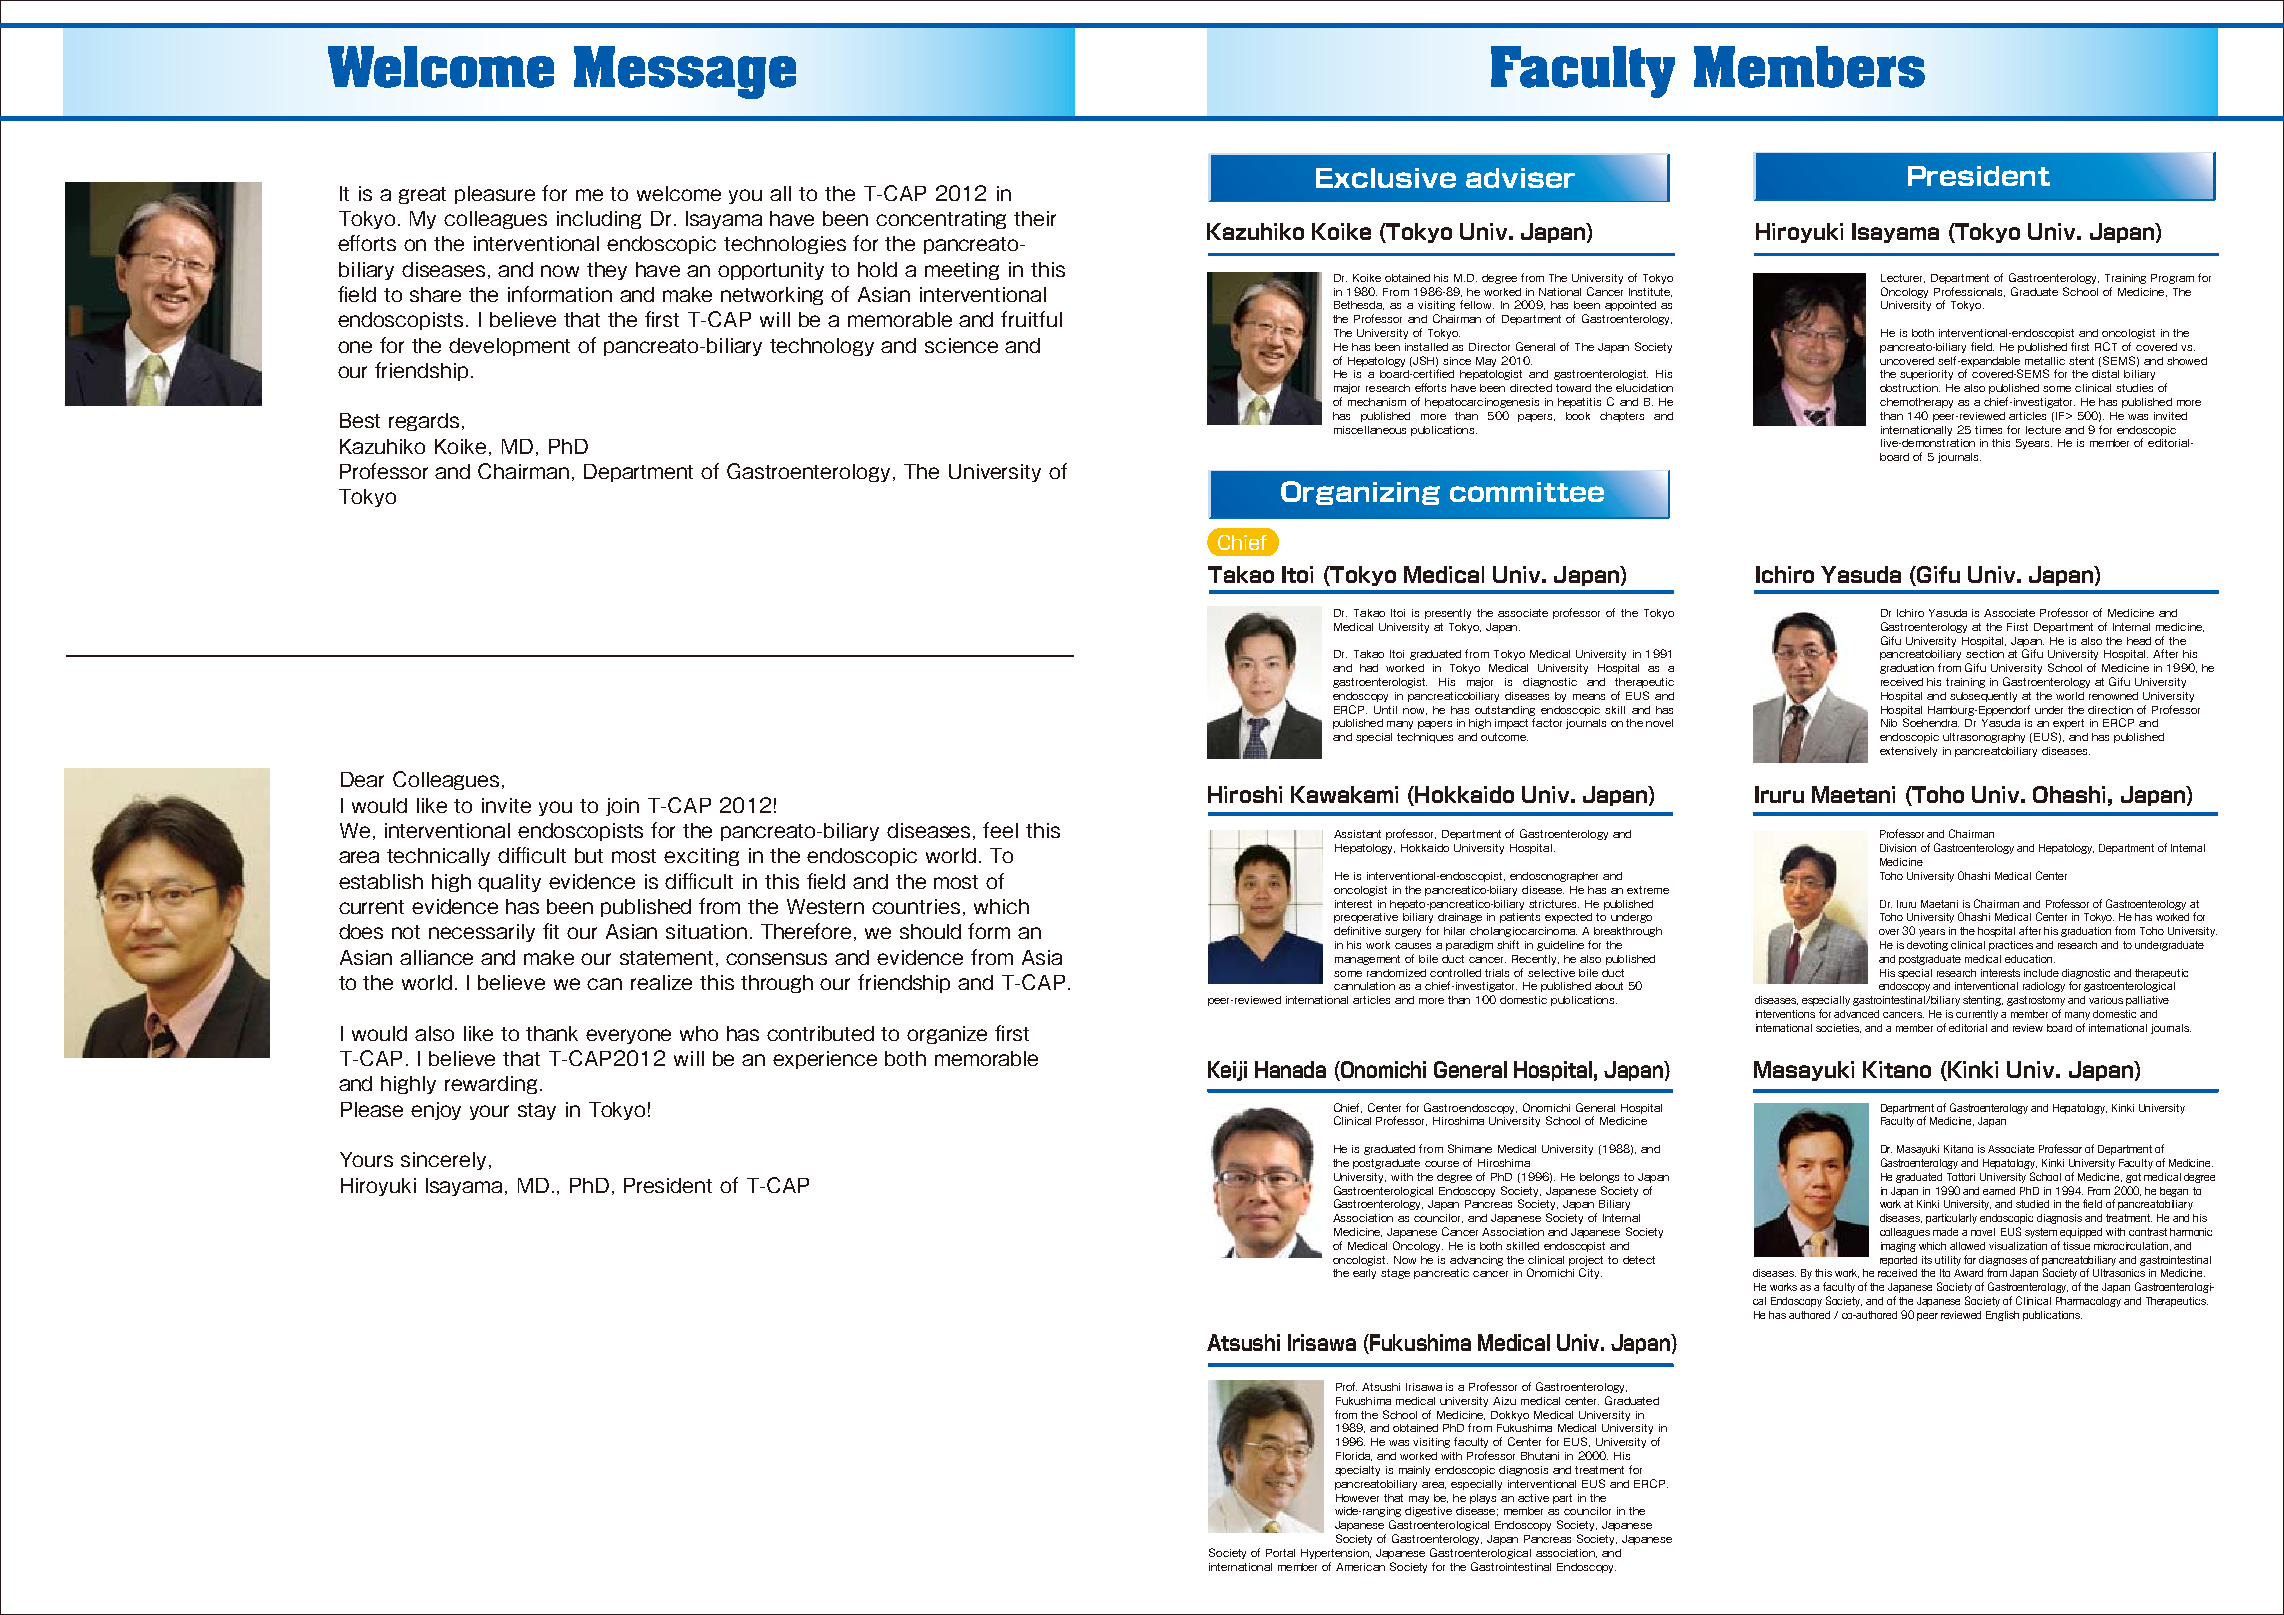 This page has height=1615, width=2284. Describe the element at coordinates (1988, 430) in the page. I see `times` at that location.
